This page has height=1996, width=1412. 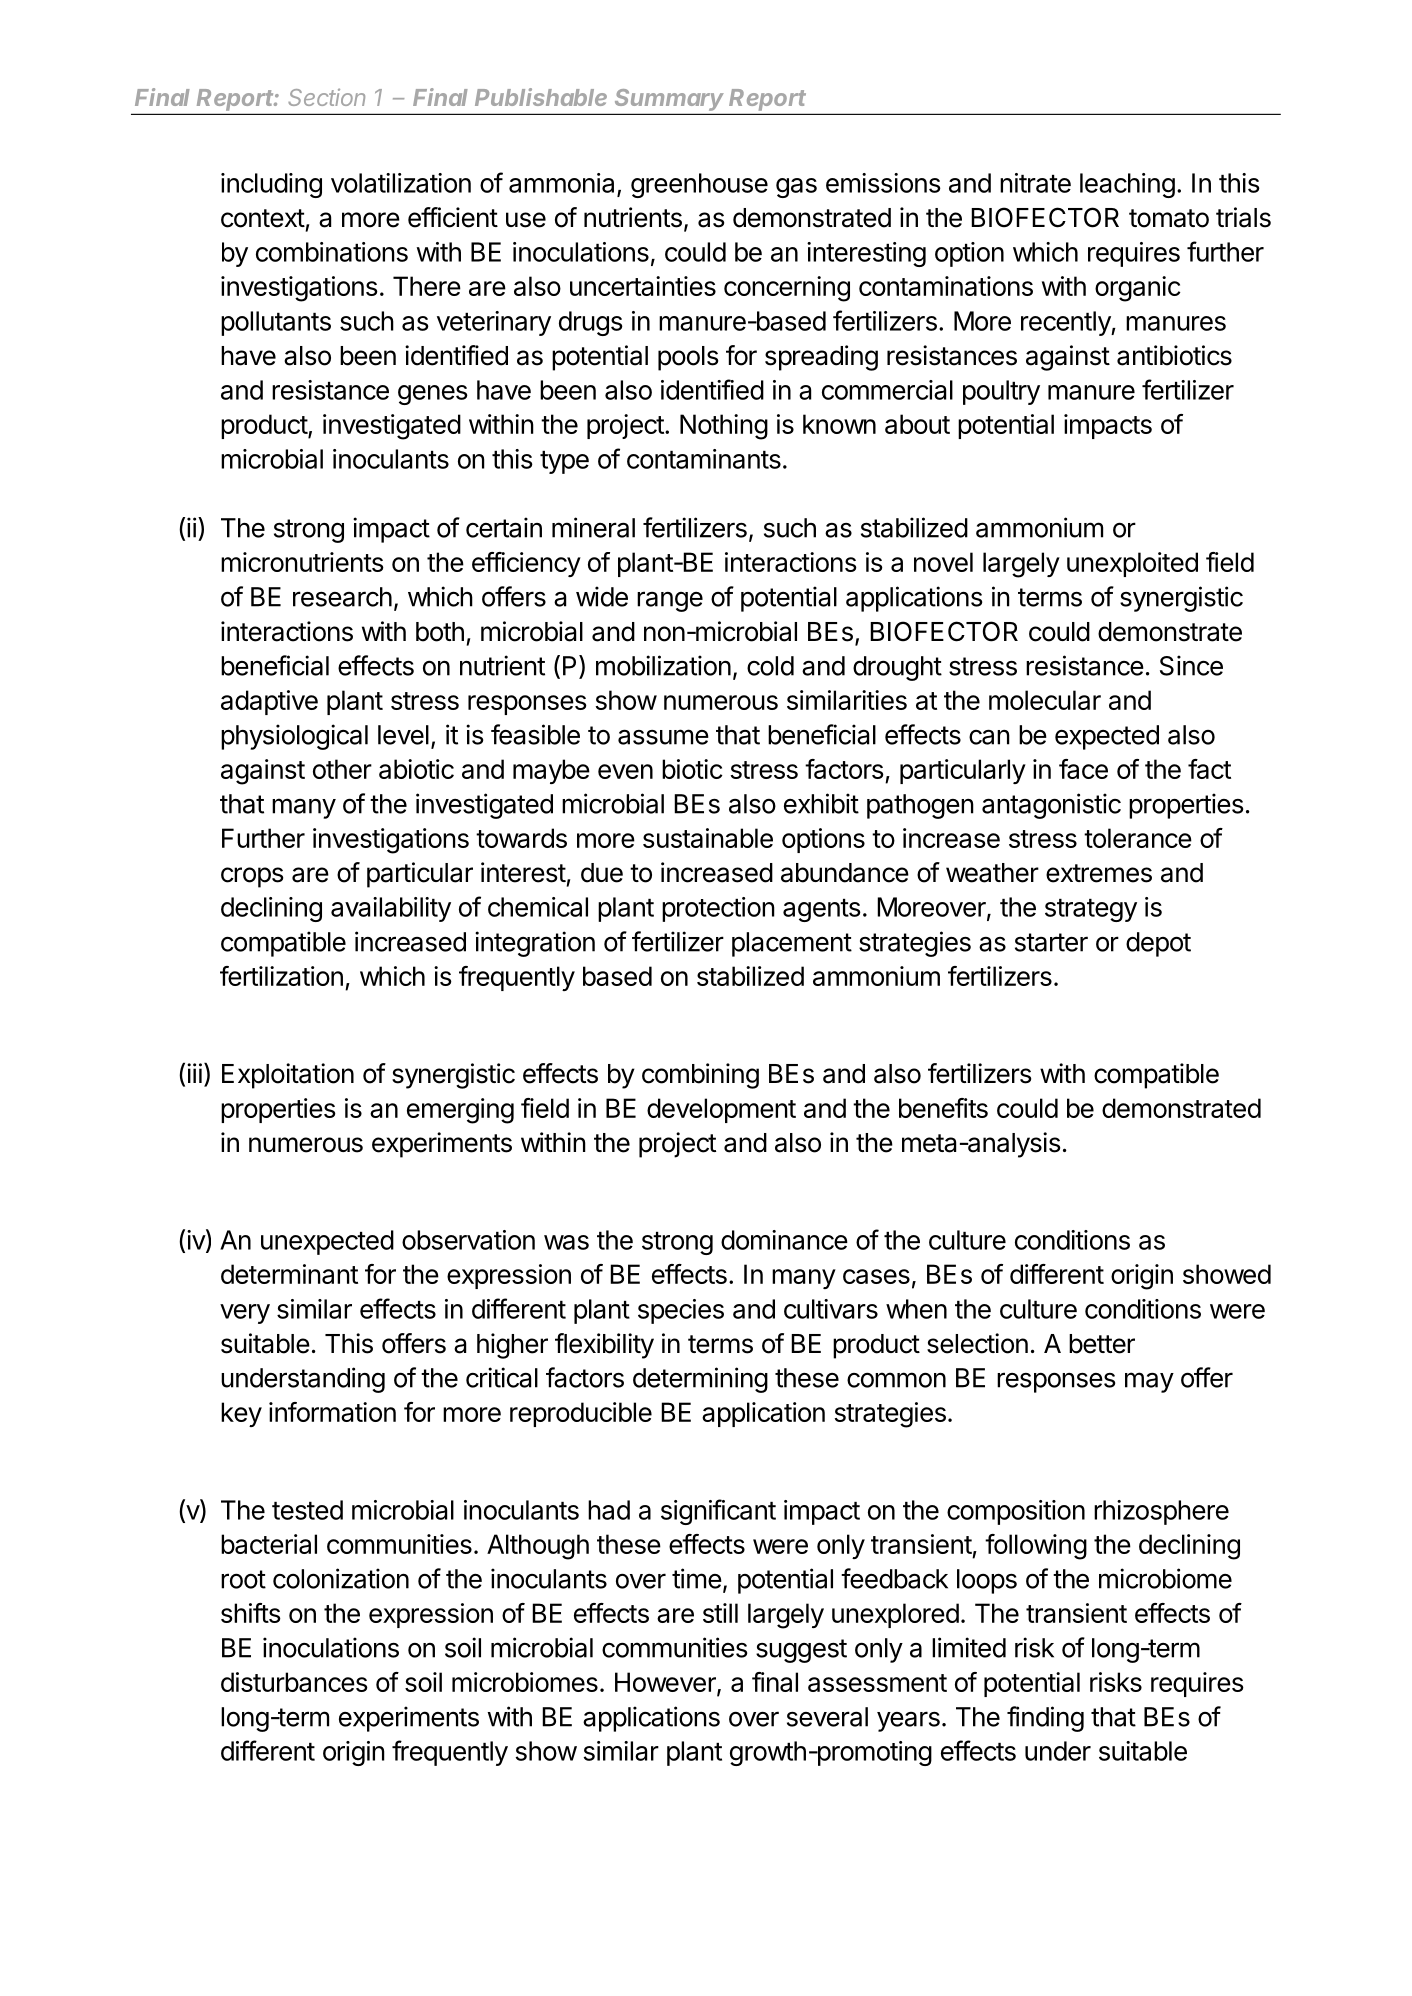 I want to click on Exploitation, so click(x=288, y=1076).
